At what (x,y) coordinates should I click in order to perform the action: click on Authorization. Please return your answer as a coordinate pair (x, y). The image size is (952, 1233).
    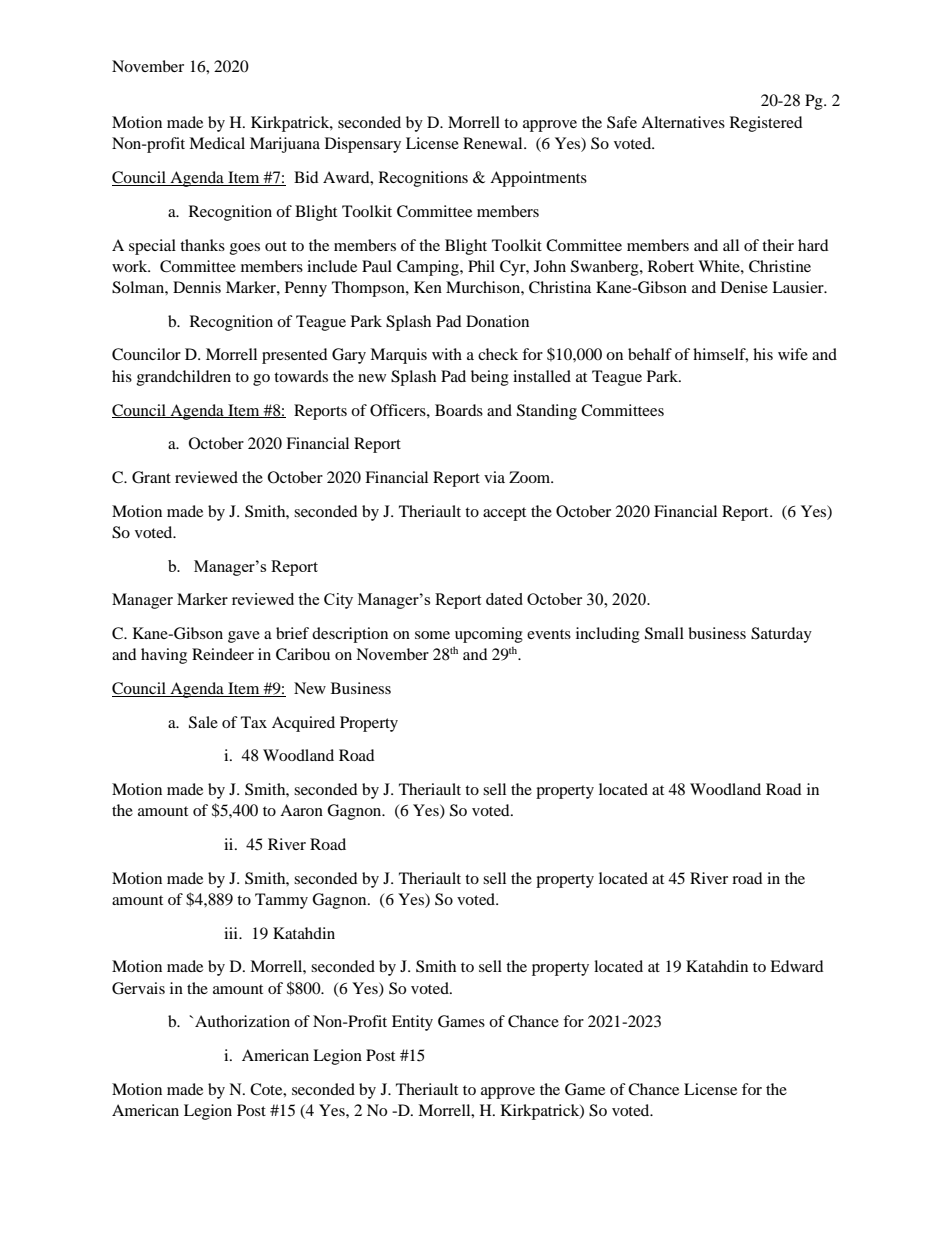
    Looking at the image, I should click on (242, 1021).
